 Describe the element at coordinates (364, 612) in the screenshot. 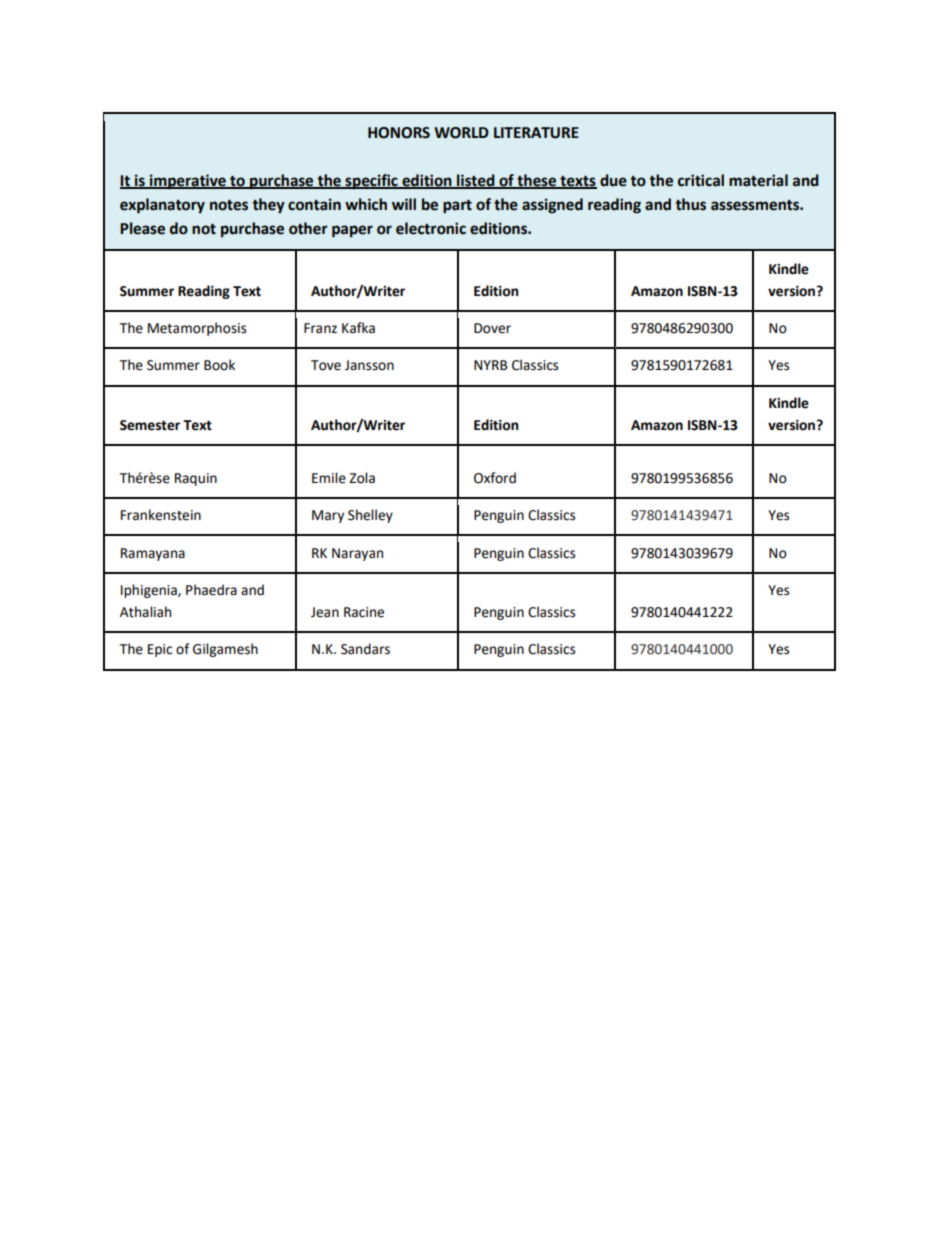

I see `Racine` at that location.
